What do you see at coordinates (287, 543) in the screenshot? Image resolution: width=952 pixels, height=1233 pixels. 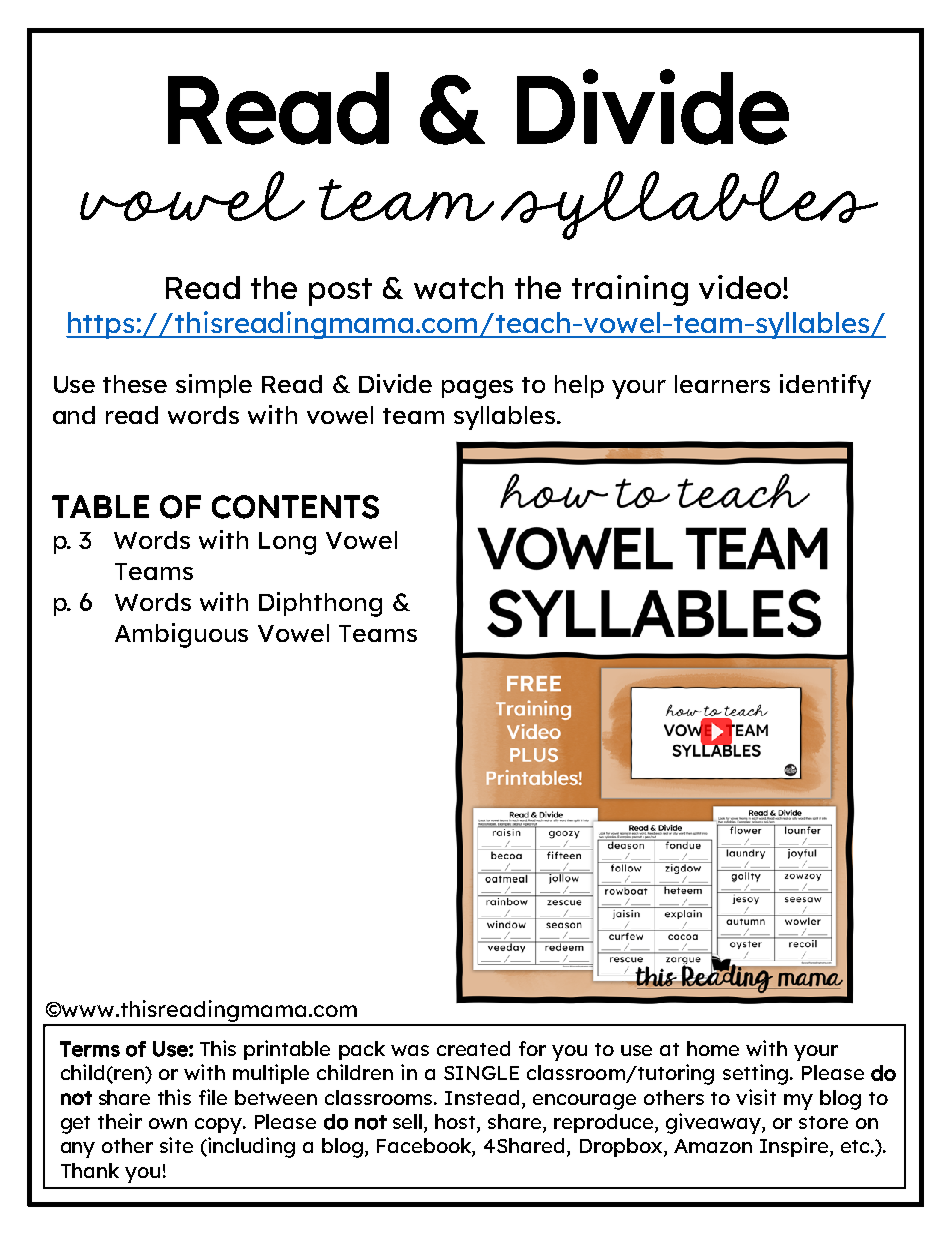 I see `Long` at bounding box center [287, 543].
